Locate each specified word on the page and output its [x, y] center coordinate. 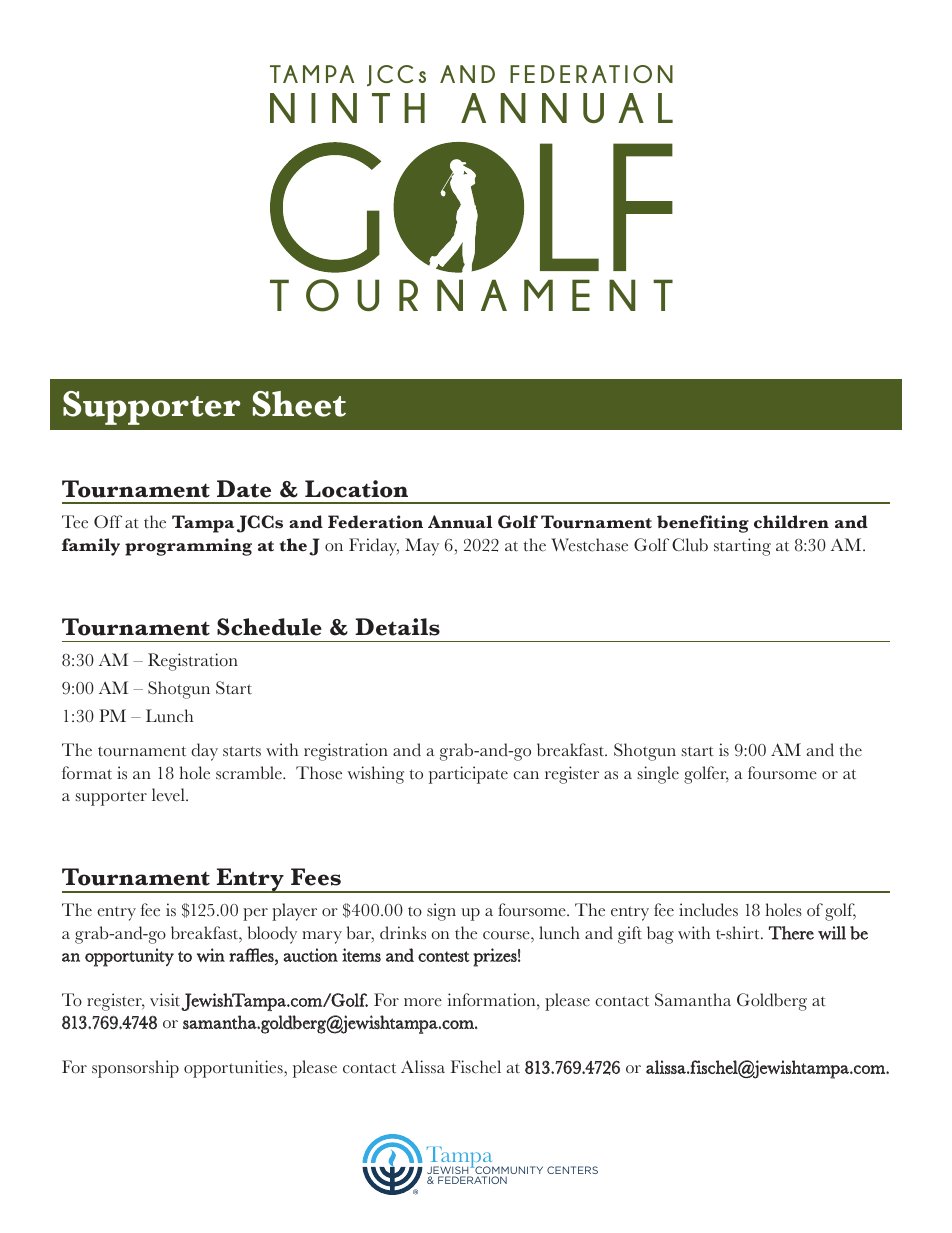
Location [356, 489]
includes [708, 910]
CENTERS [572, 1170]
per [255, 914]
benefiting [703, 524]
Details [397, 627]
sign [441, 912]
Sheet [299, 404]
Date [244, 489]
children [791, 522]
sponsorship [135, 1069]
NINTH [347, 108]
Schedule [269, 627]
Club [690, 545]
